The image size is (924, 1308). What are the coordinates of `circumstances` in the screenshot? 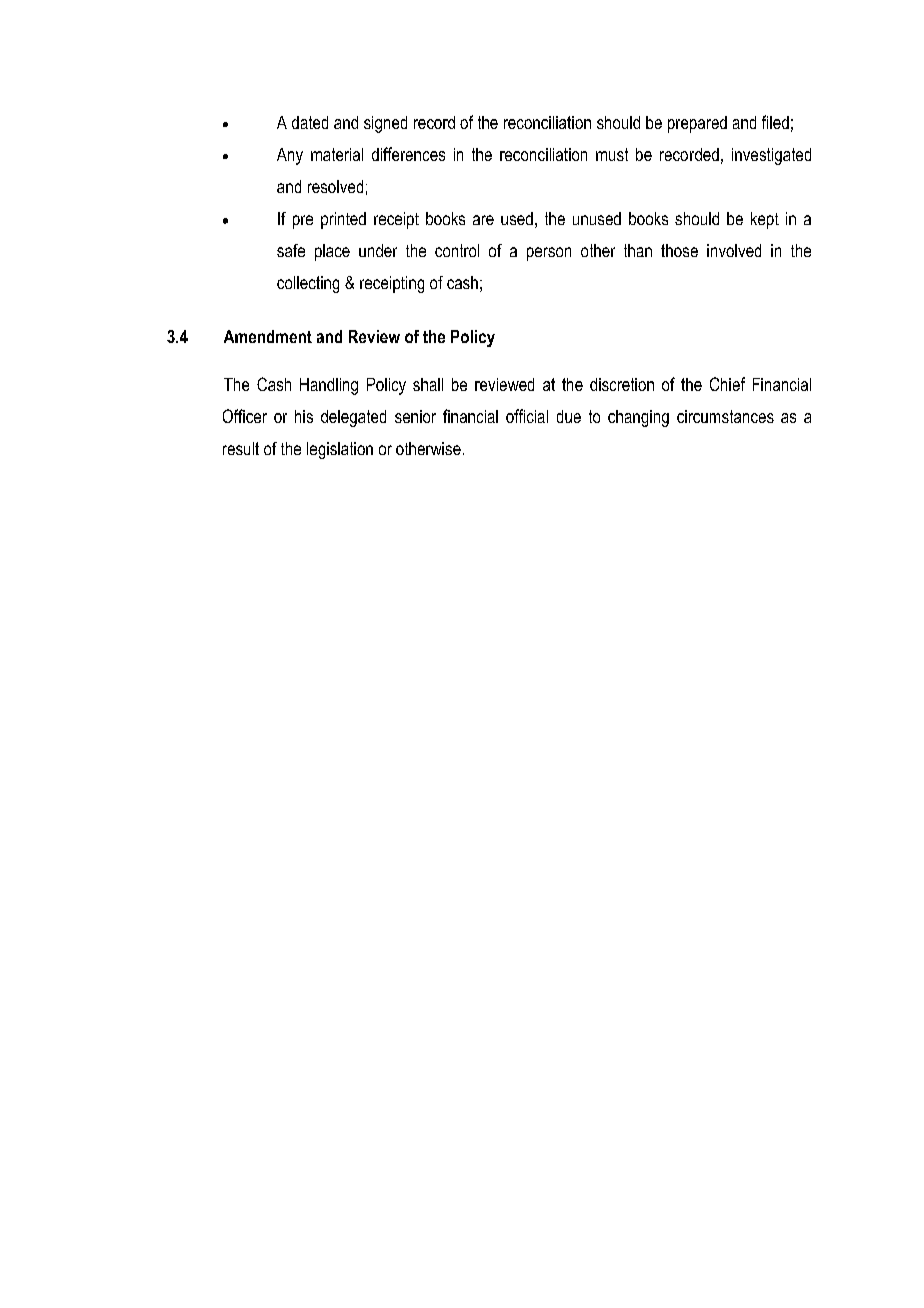 It's located at (725, 416).
